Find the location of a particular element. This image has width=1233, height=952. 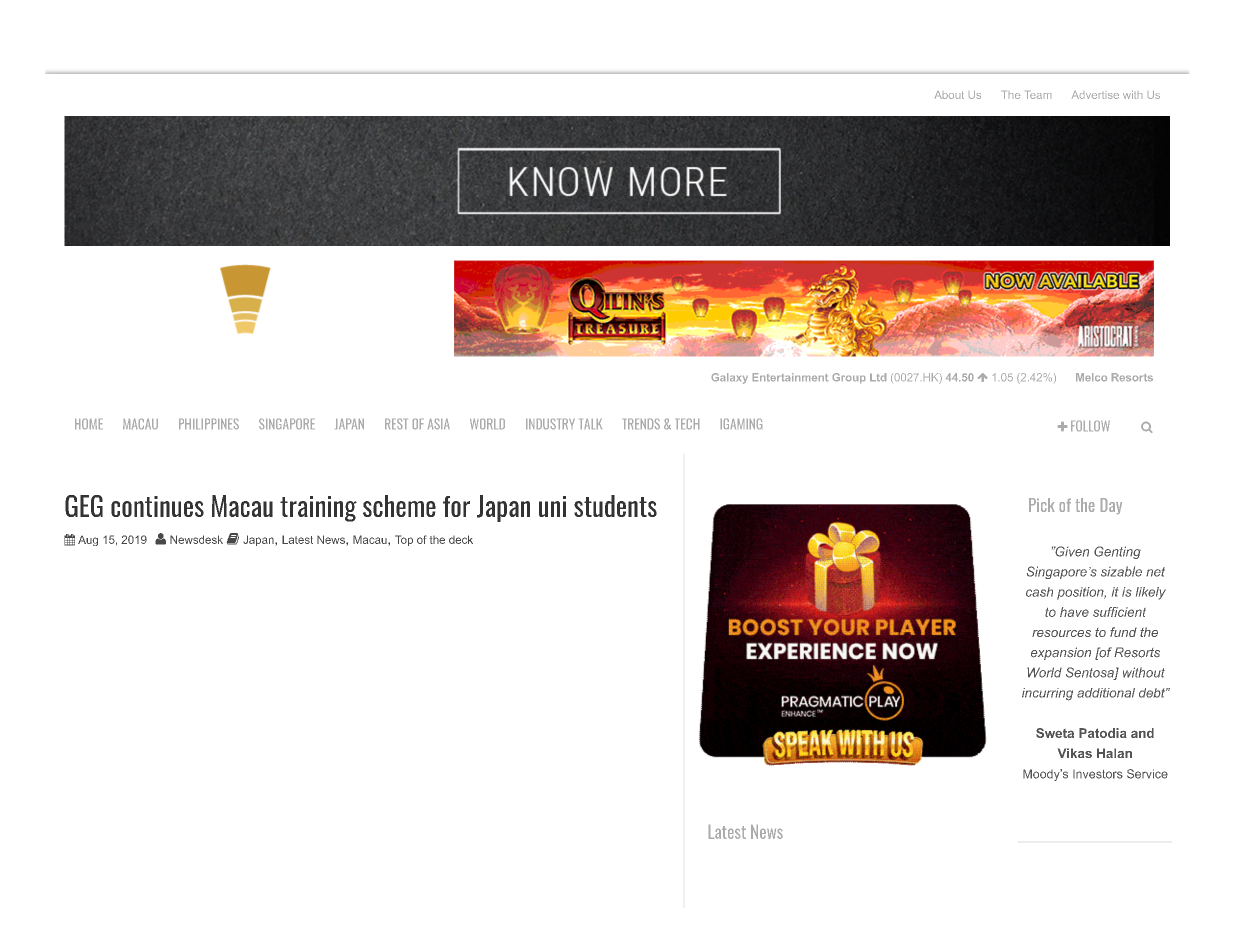

PHILIPPINES is located at coordinates (209, 424).
